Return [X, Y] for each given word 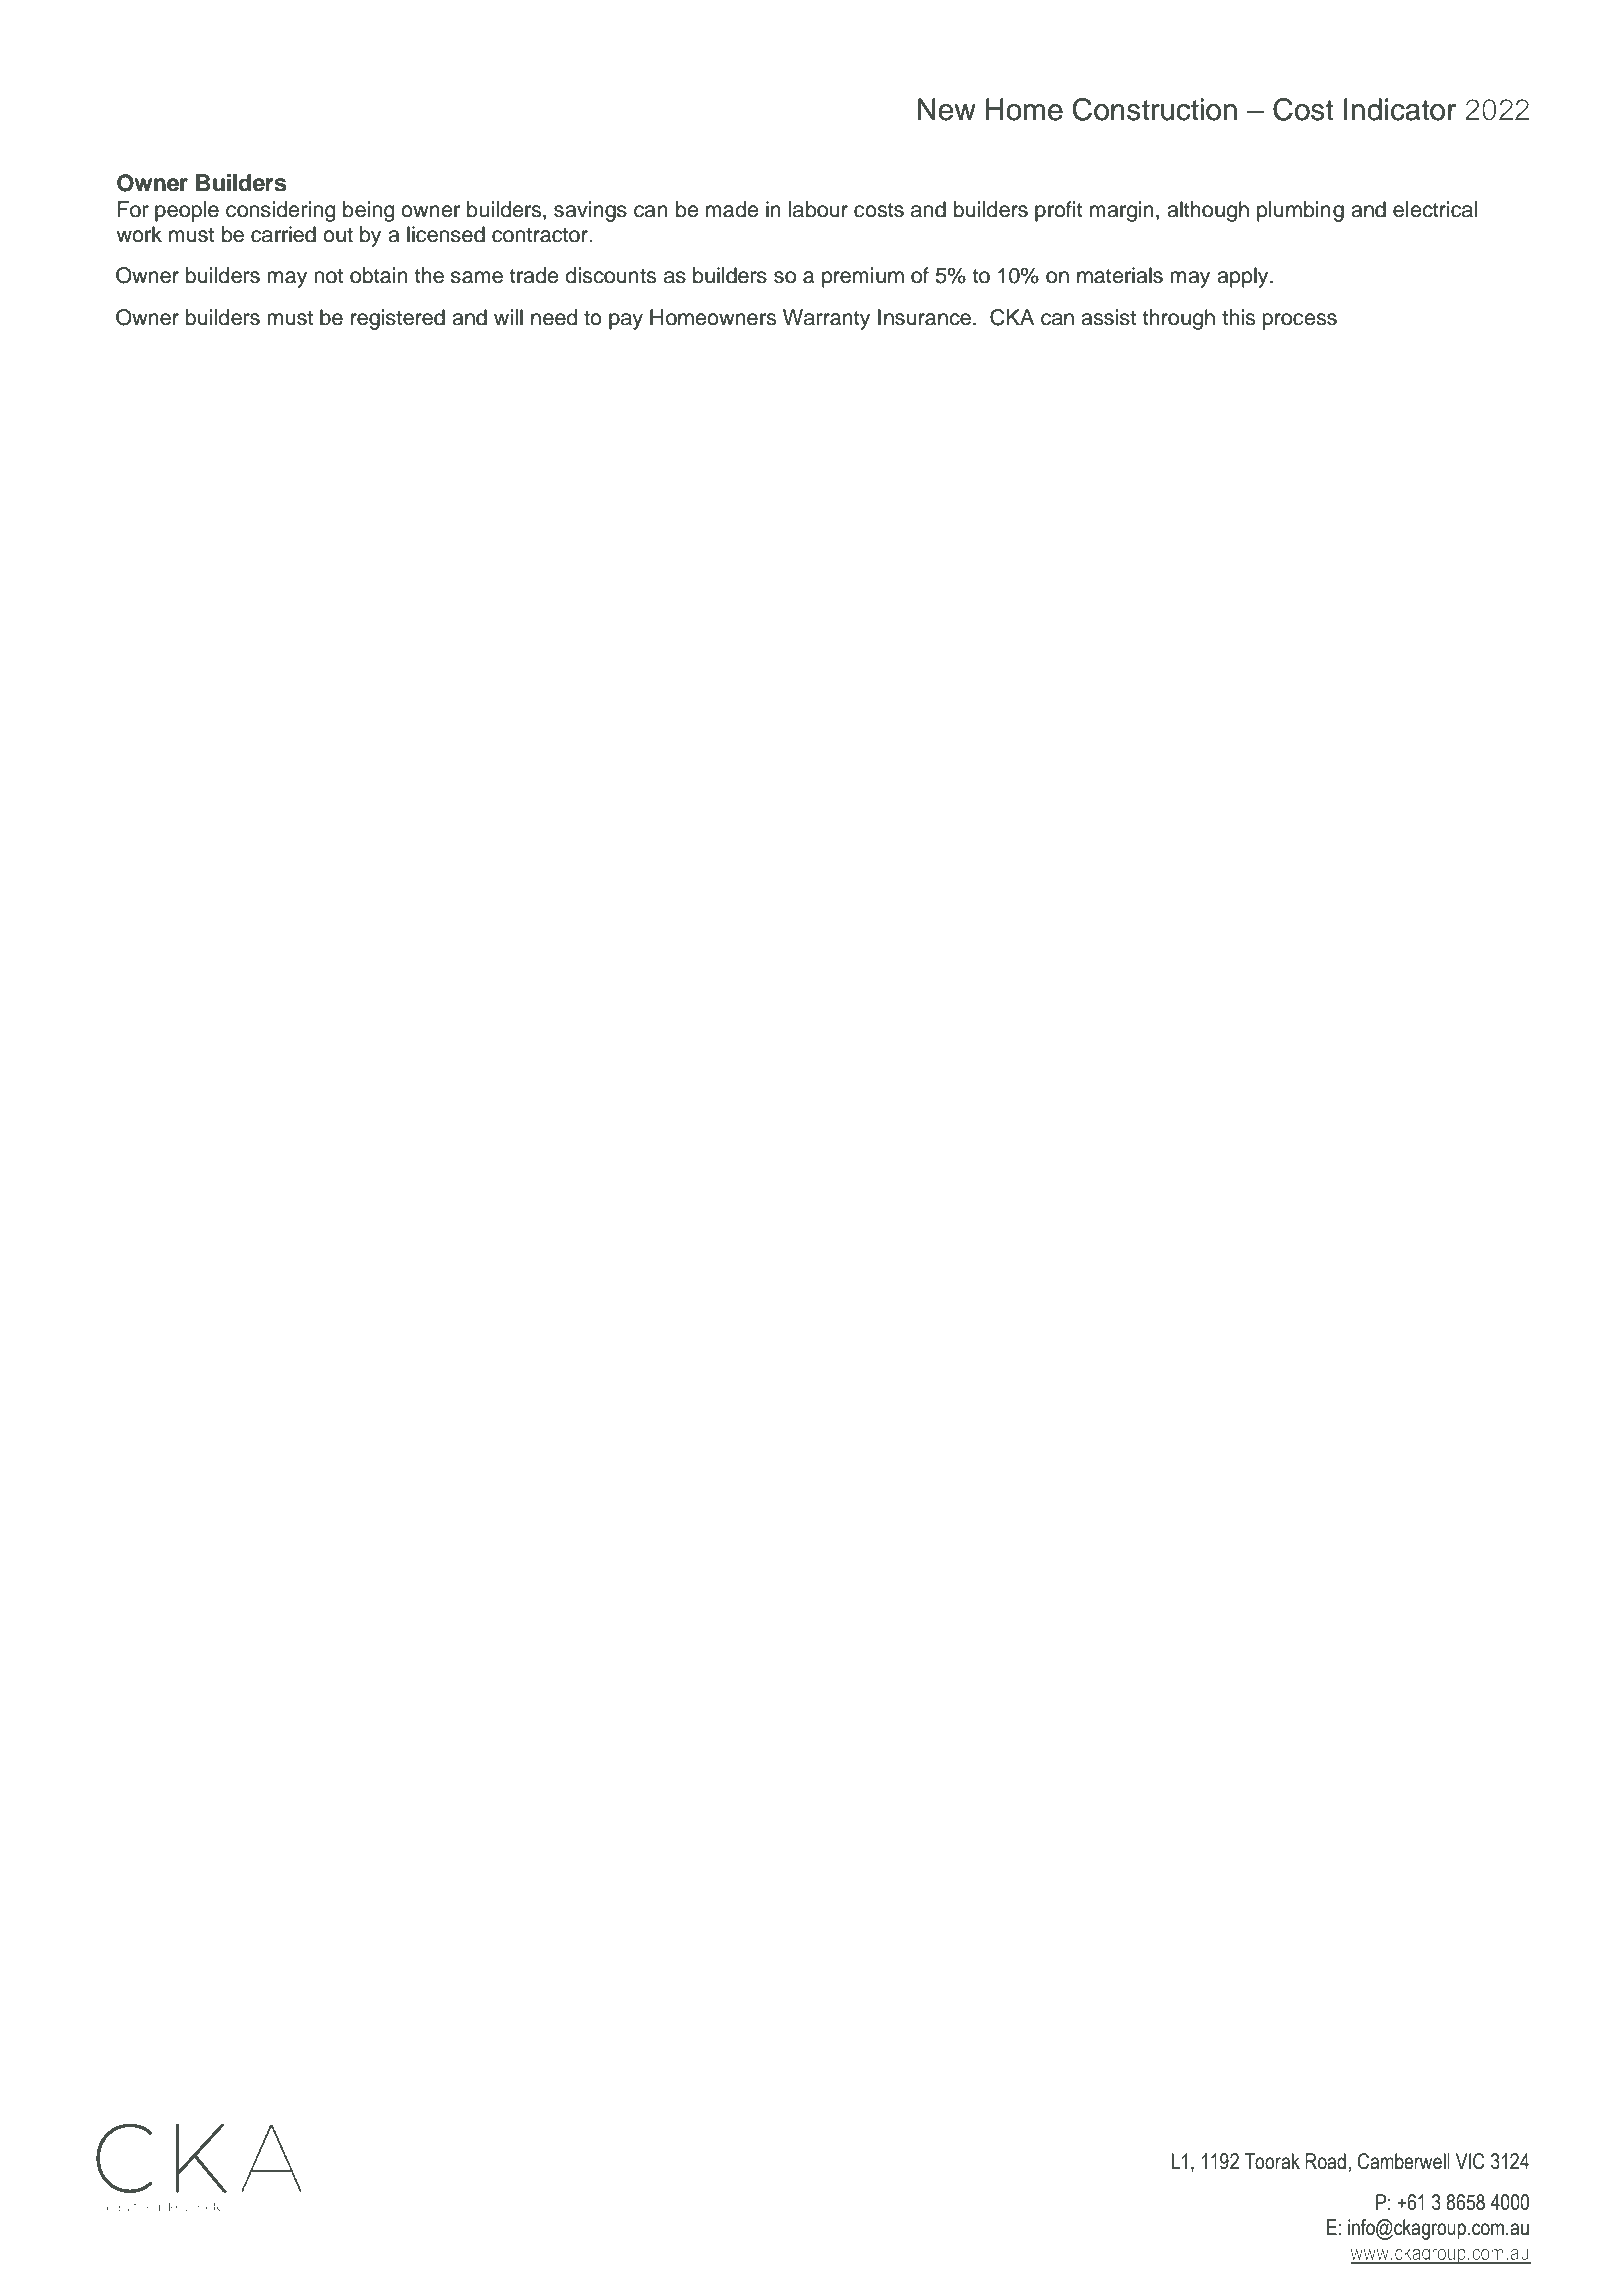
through [1179, 319]
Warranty [826, 319]
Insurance [926, 317]
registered [398, 319]
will [508, 317]
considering [281, 211]
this [1238, 317]
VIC [1470, 2161]
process [1300, 321]
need [554, 317]
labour [818, 209]
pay [626, 321]
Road [1325, 2161]
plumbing [1300, 211]
